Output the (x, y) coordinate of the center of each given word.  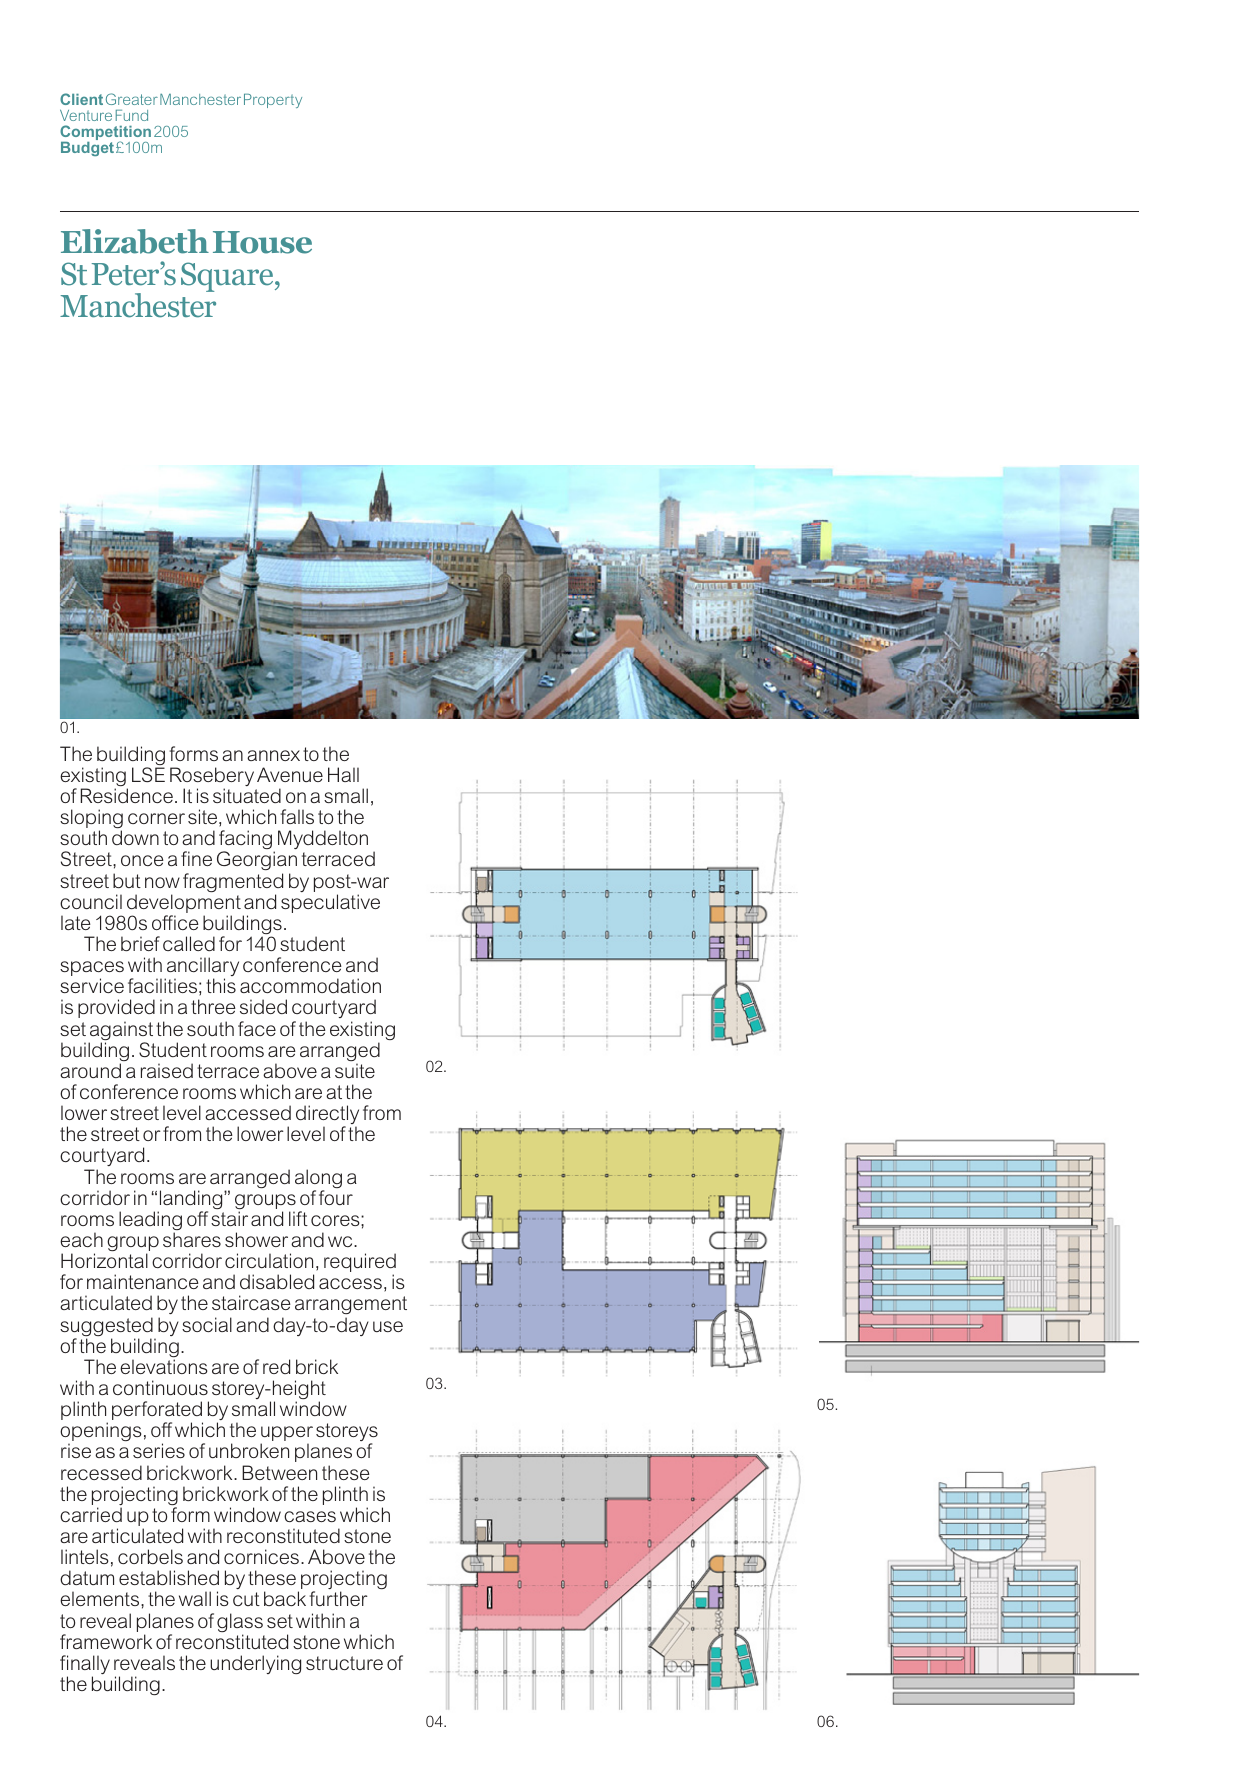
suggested (107, 1328)
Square (228, 277)
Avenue (290, 774)
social (207, 1324)
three (213, 1006)
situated (247, 795)
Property (273, 101)
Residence (127, 795)
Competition (105, 134)
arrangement (351, 1307)
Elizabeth (135, 241)
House (262, 242)
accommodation (310, 985)
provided (116, 1008)
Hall (343, 774)
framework (106, 1641)
